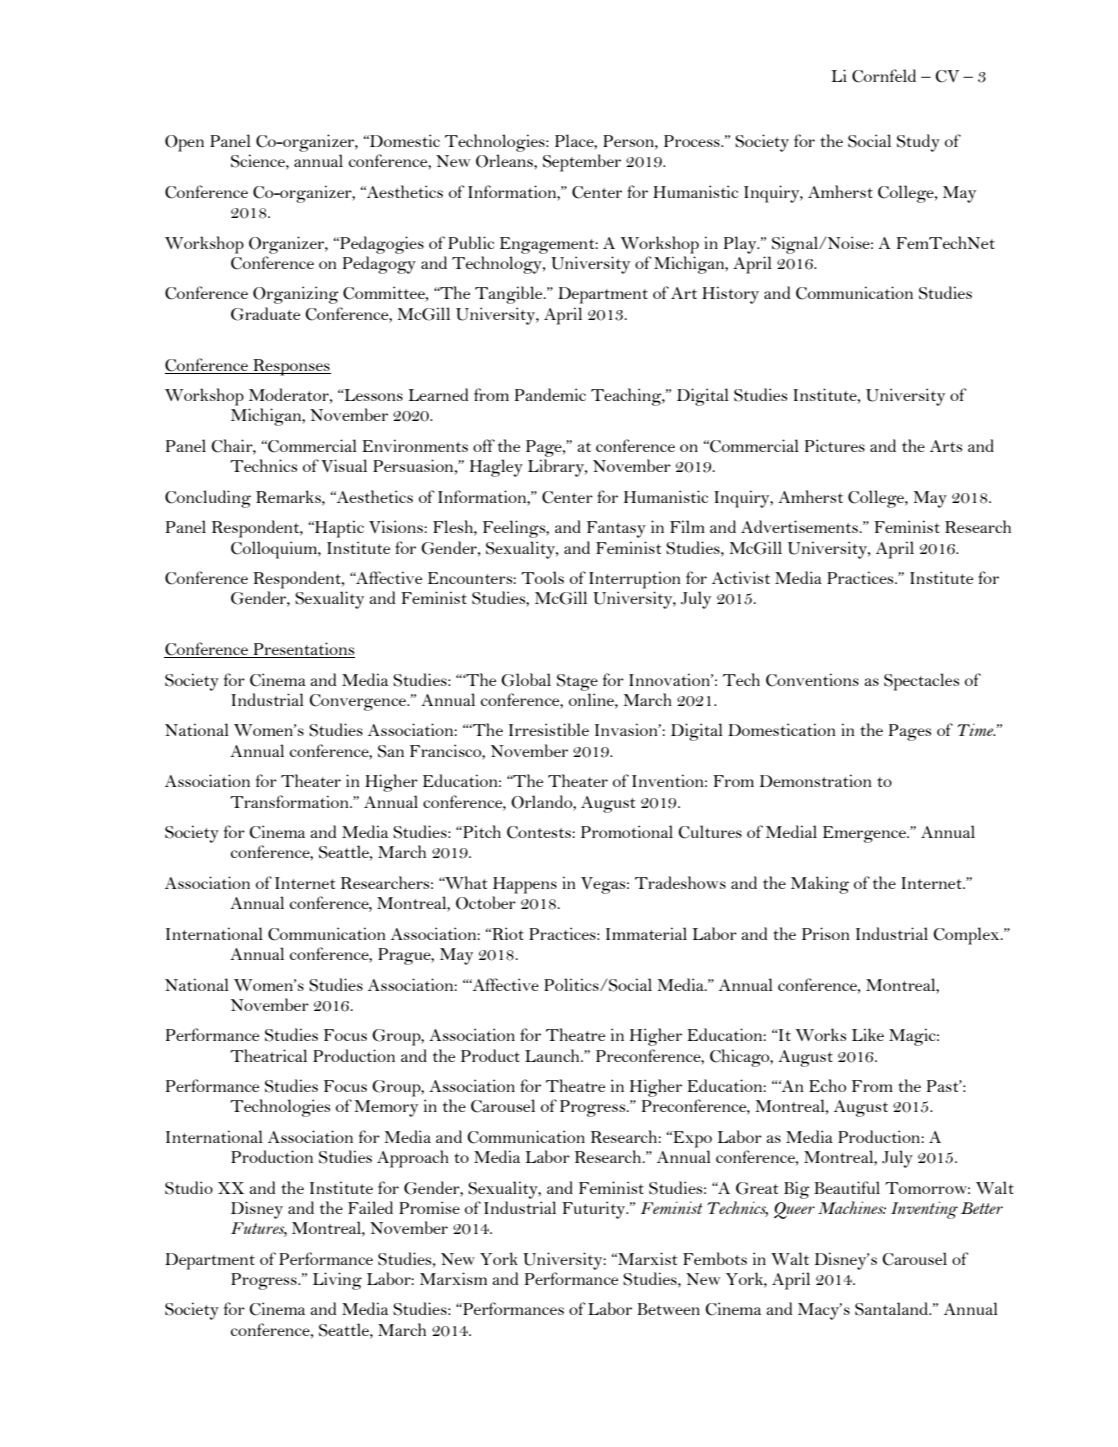 Image resolution: width=1118 pixels, height=1447 pixels. I want to click on Pictures, so click(835, 445).
